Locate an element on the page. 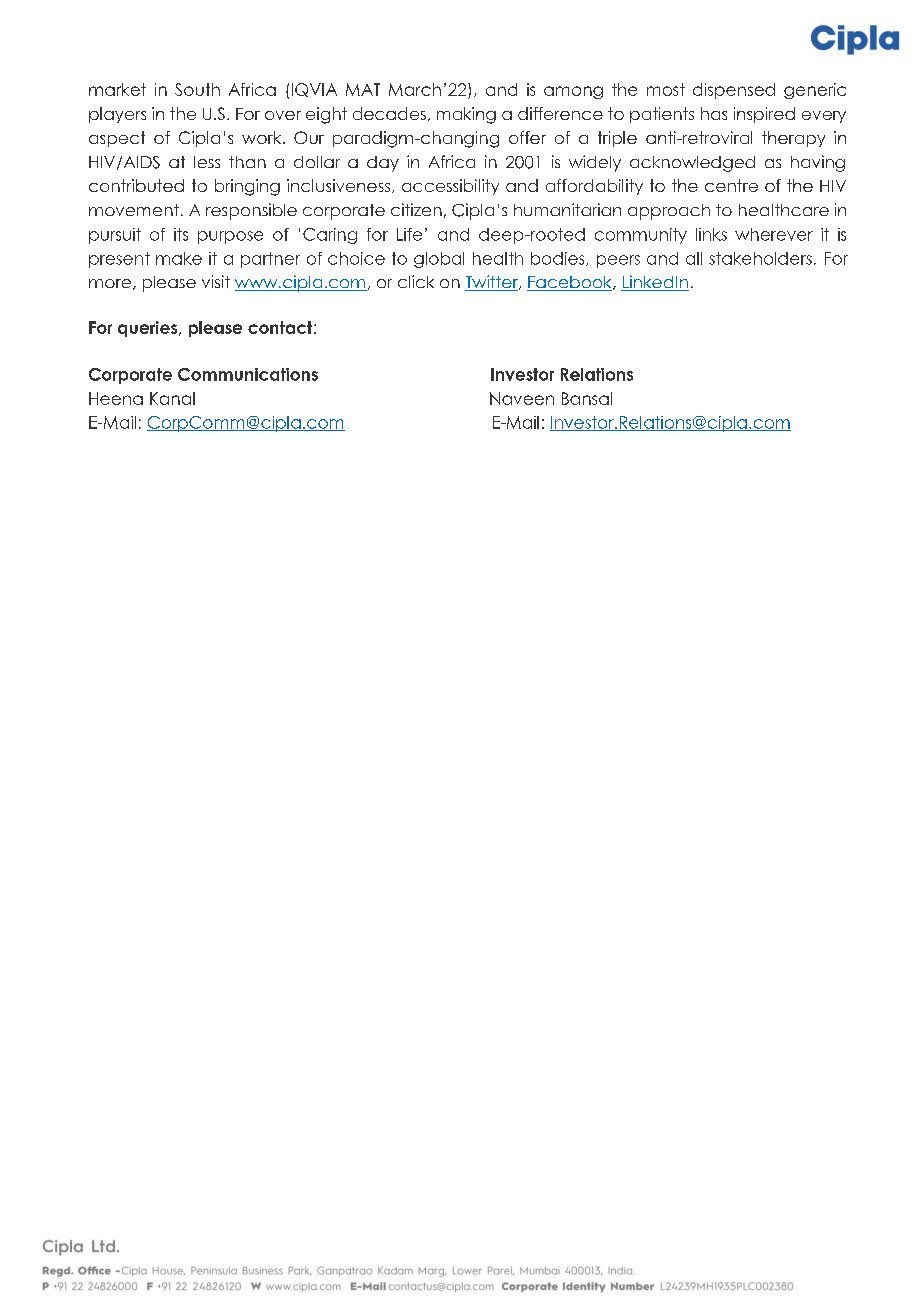 This image has height=1308, width=924. links is located at coordinates (711, 234).
